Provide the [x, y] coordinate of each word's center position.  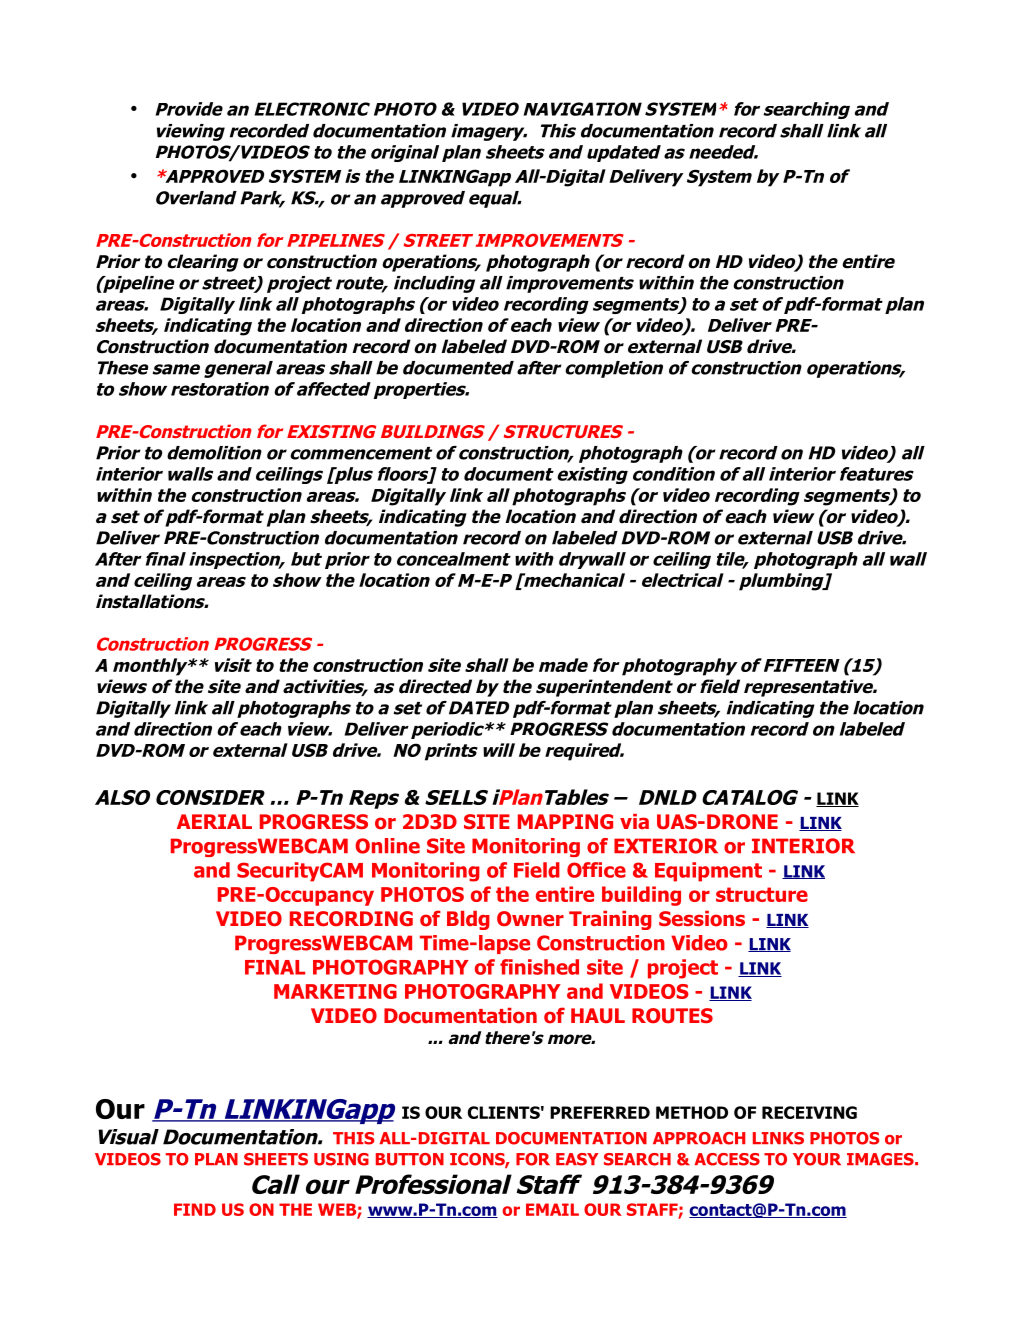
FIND [195, 1209]
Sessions [702, 919]
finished [539, 967]
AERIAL [214, 821]
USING [341, 1159]
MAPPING [565, 821]
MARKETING [335, 991]
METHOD [692, 1112]
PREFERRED [600, 1112]
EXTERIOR [666, 846]
